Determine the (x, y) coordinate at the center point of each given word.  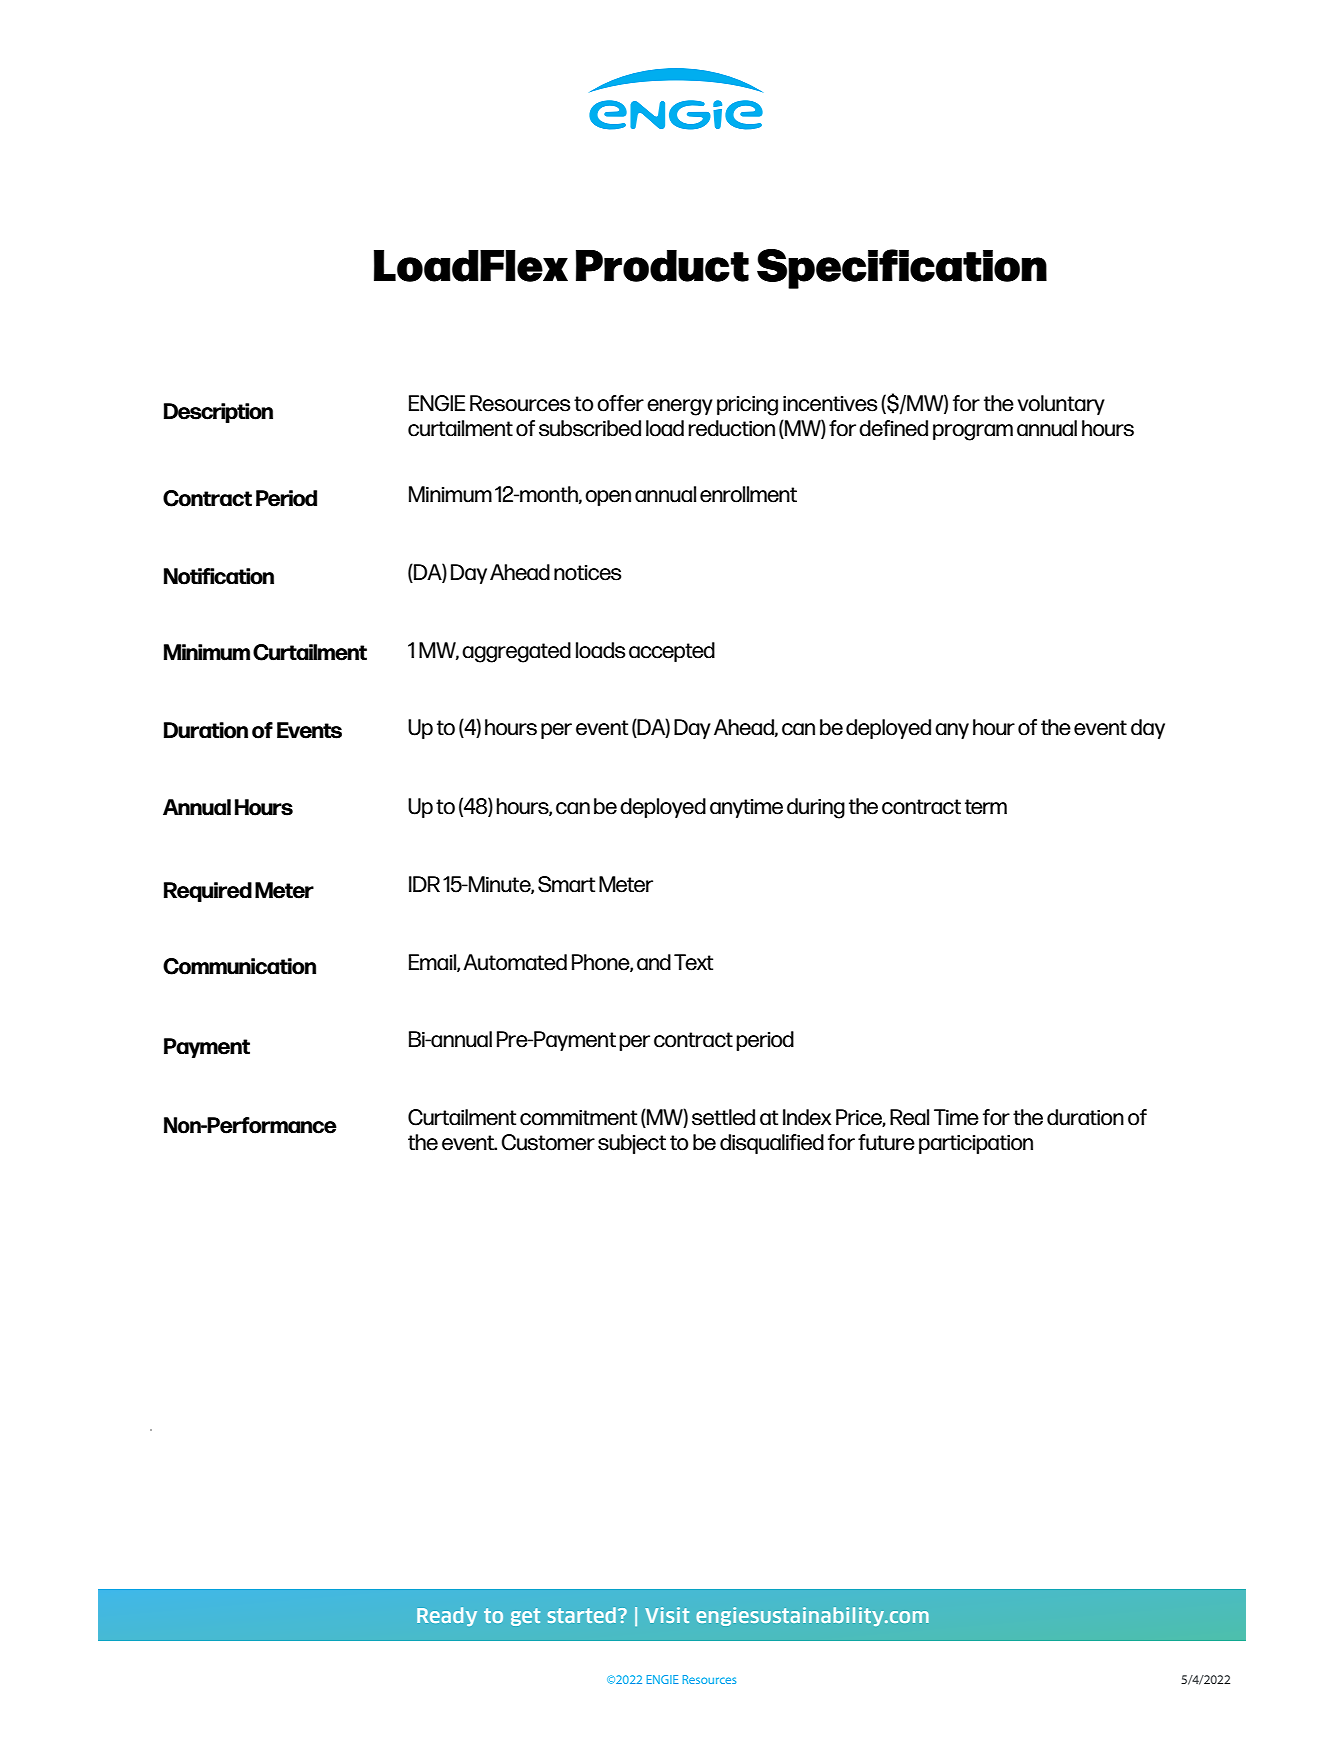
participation (976, 1144)
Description (218, 413)
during (816, 808)
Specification (902, 269)
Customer (548, 1142)
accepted (672, 652)
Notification (219, 576)
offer (620, 403)
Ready (447, 1616)
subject (632, 1144)
